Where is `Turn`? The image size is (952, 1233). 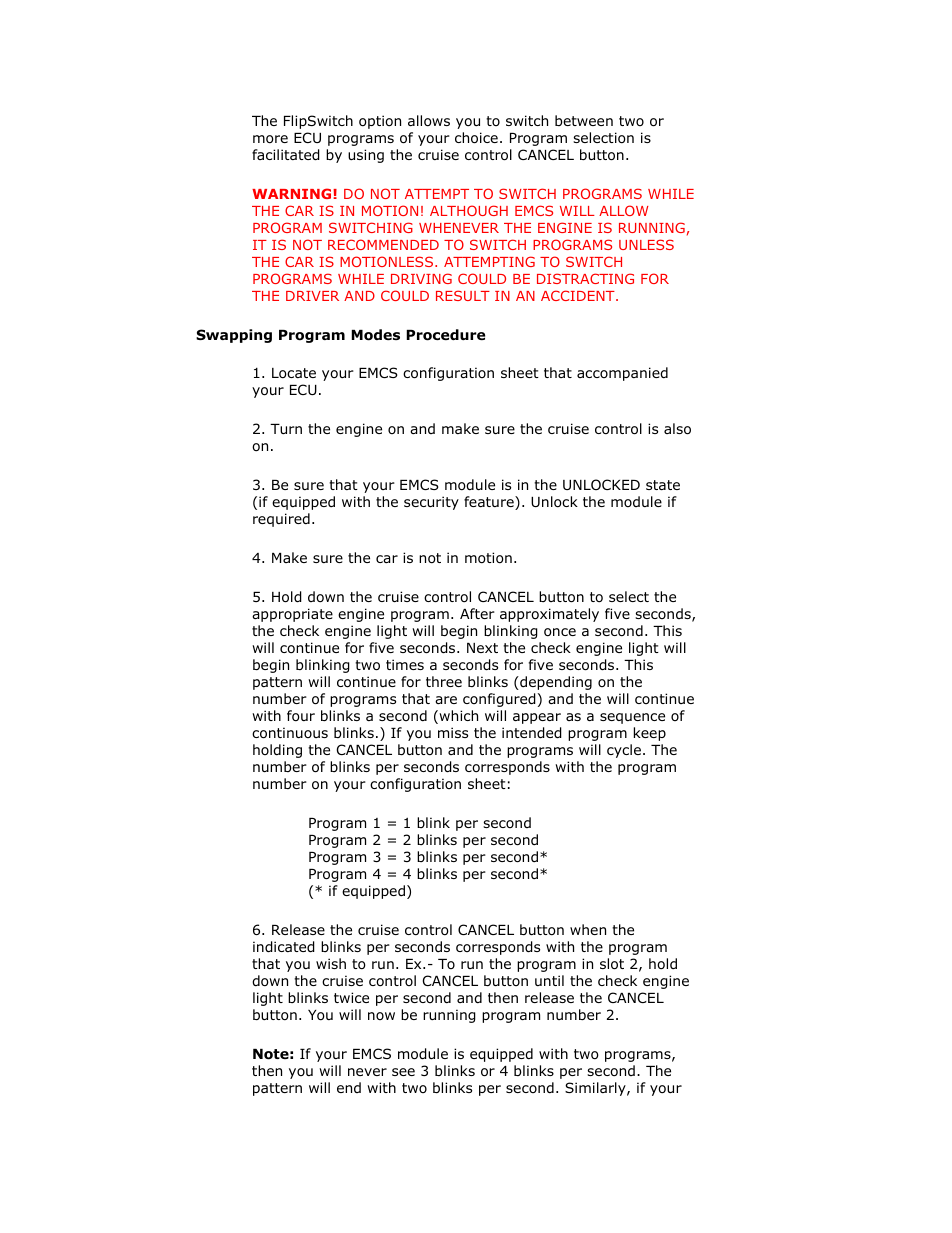 Turn is located at coordinates (286, 429).
